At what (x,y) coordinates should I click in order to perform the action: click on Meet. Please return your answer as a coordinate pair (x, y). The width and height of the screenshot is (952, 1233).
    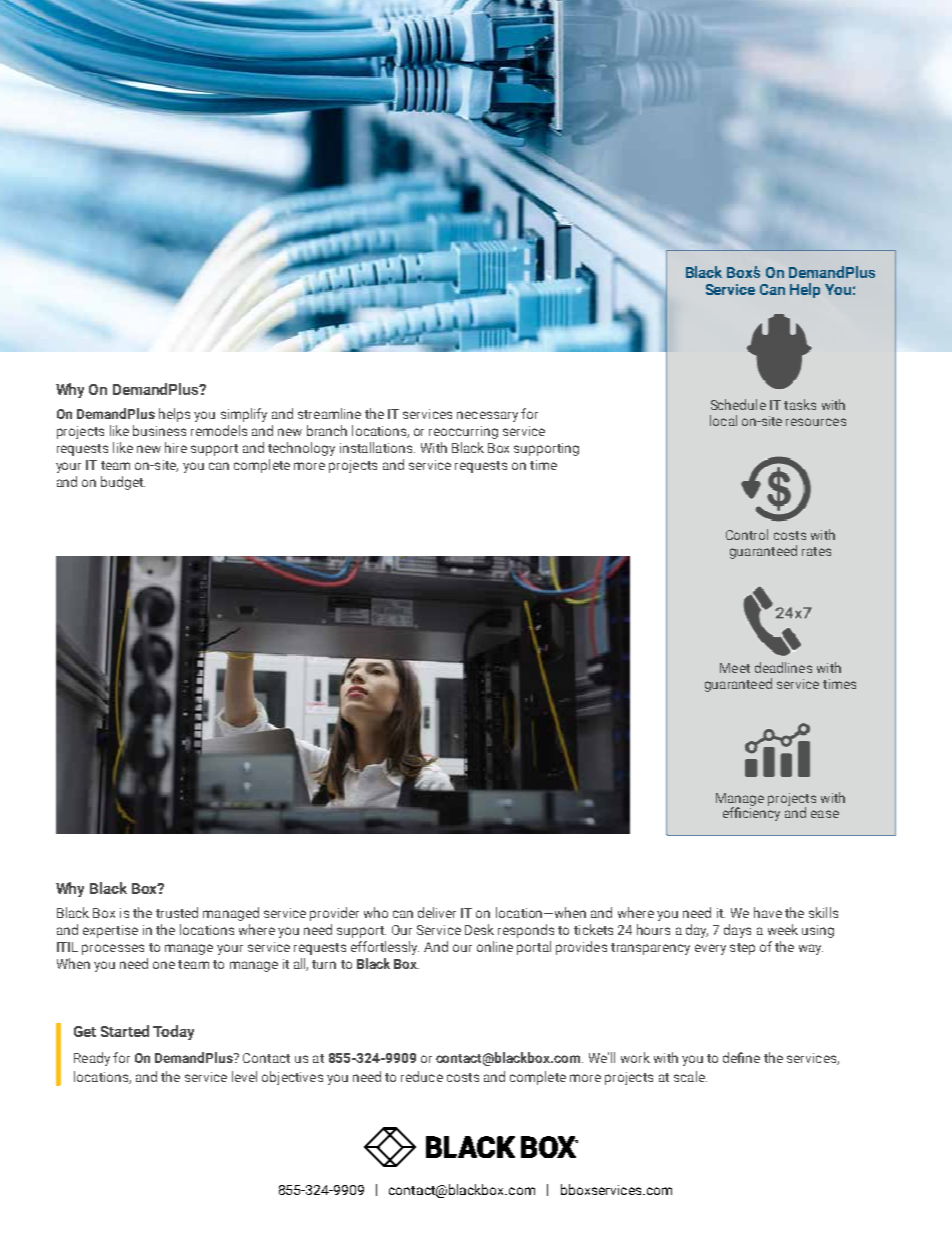
    Looking at the image, I should click on (735, 668).
